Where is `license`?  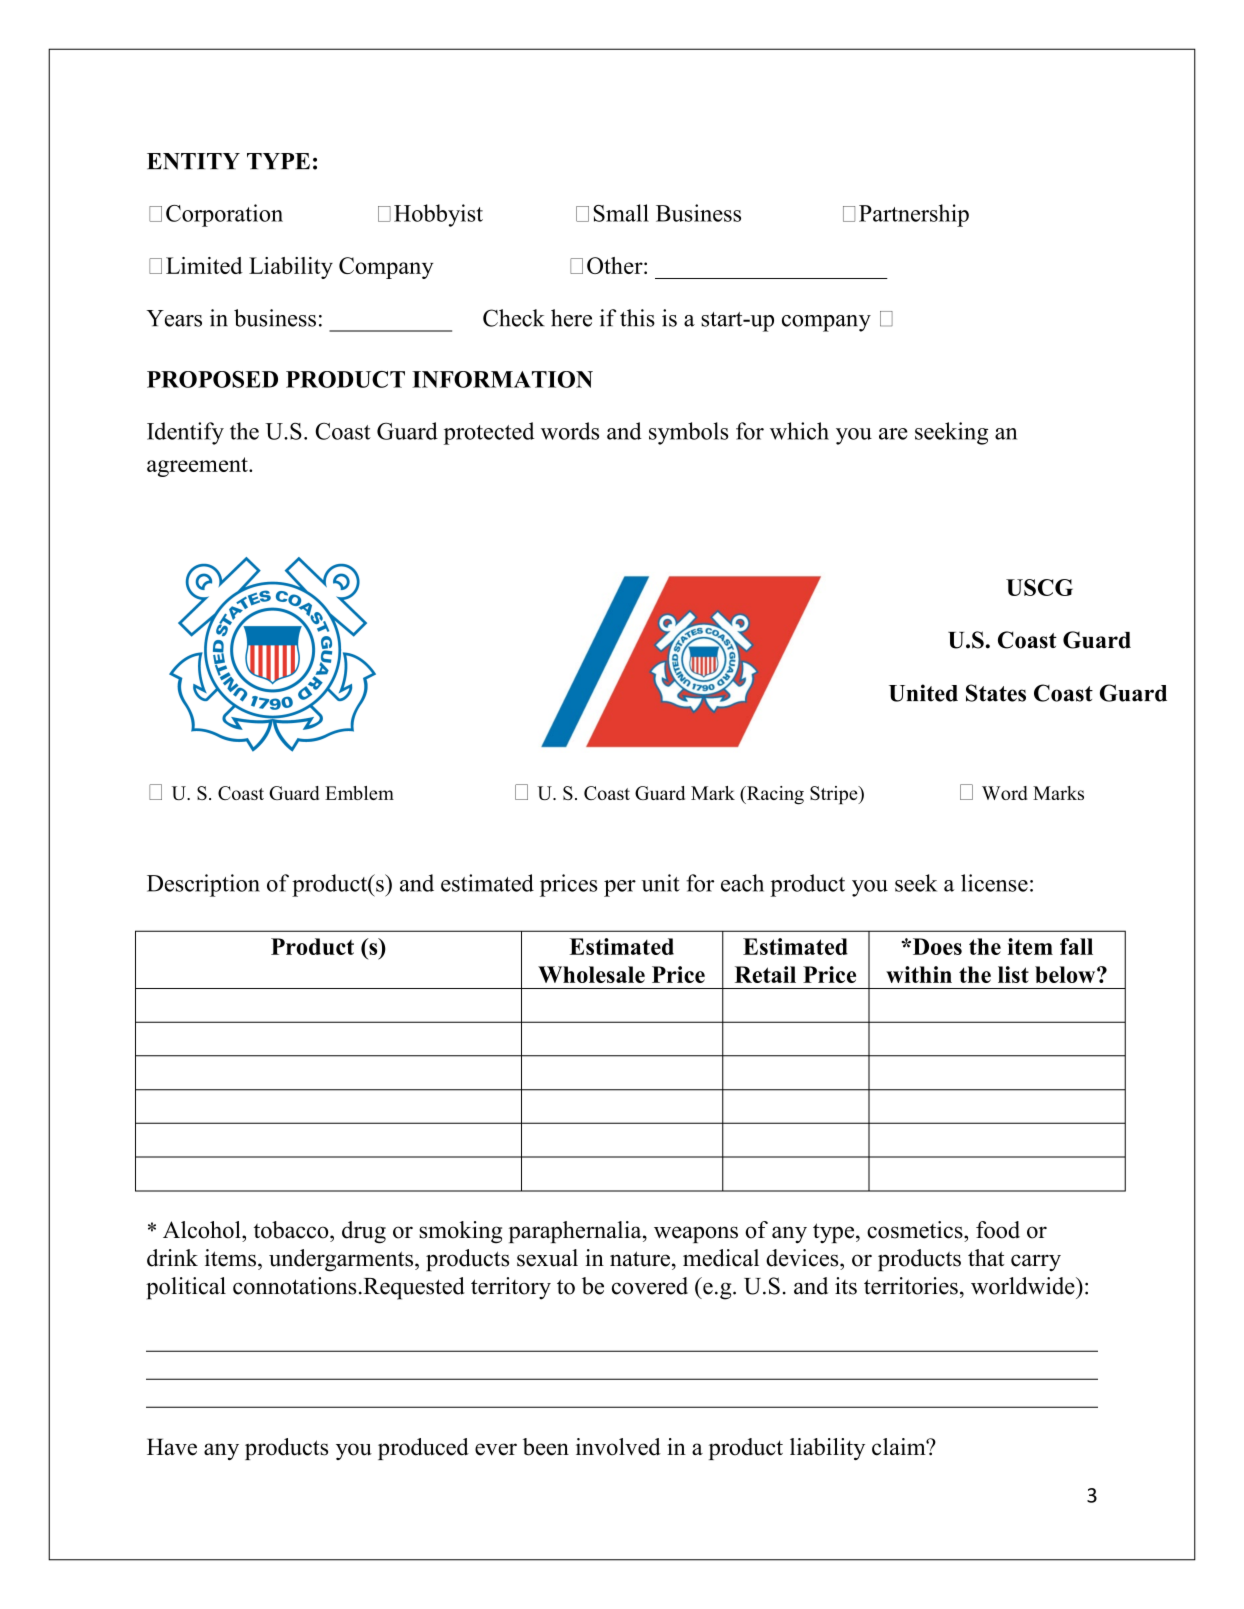
license is located at coordinates (994, 883).
